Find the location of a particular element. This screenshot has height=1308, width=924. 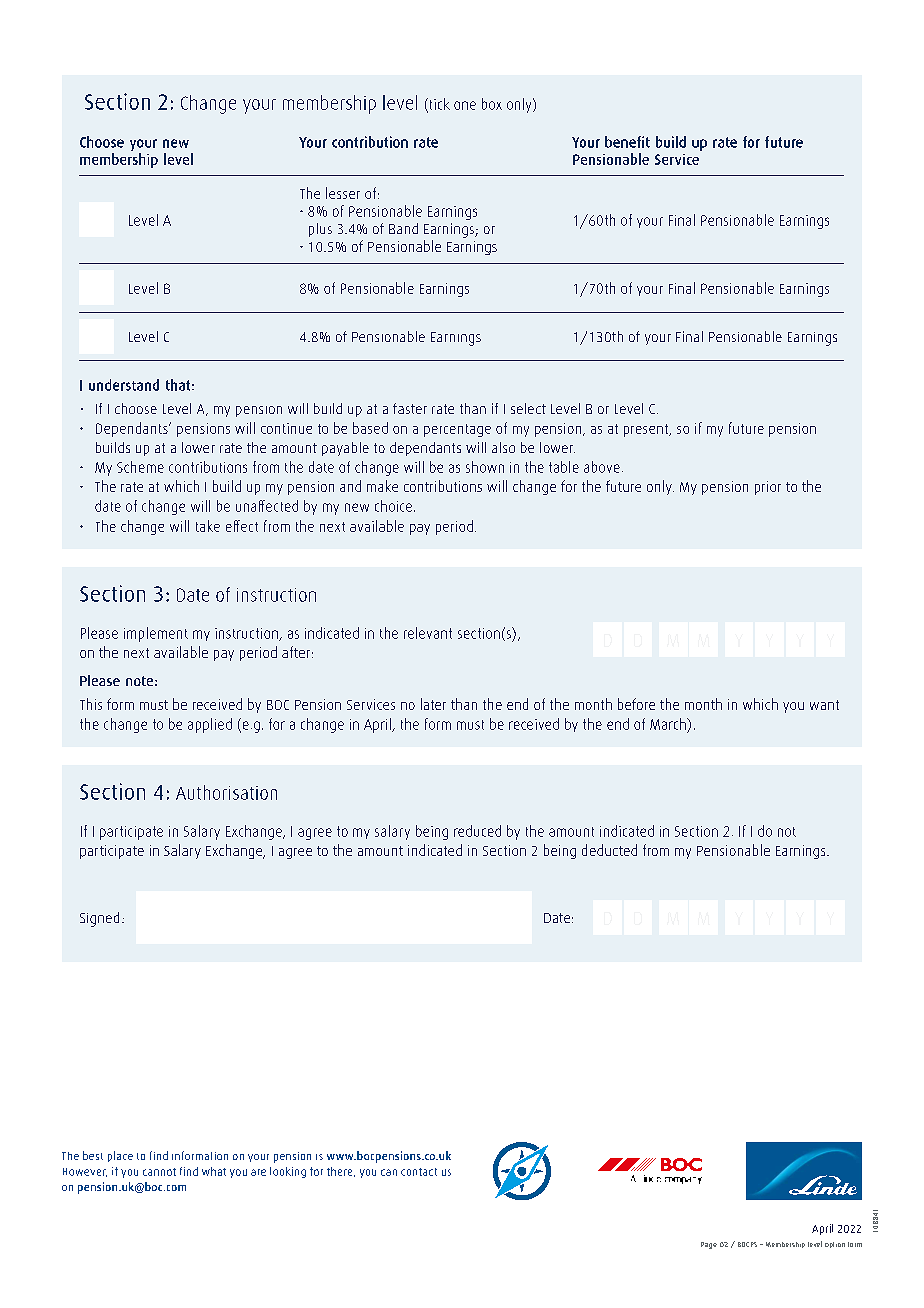

cannot is located at coordinates (159, 1172).
